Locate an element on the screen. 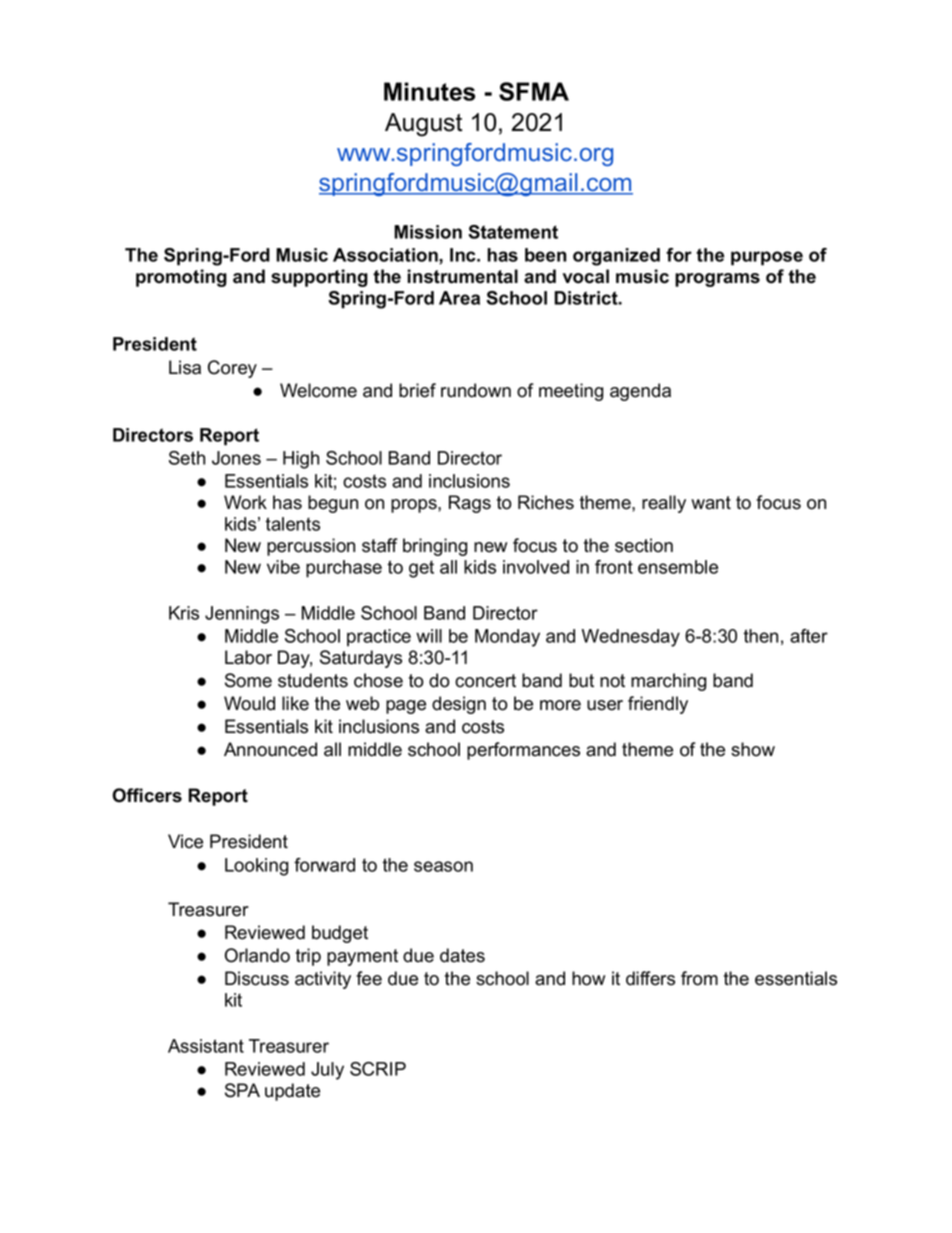  August is located at coordinates (423, 125).
